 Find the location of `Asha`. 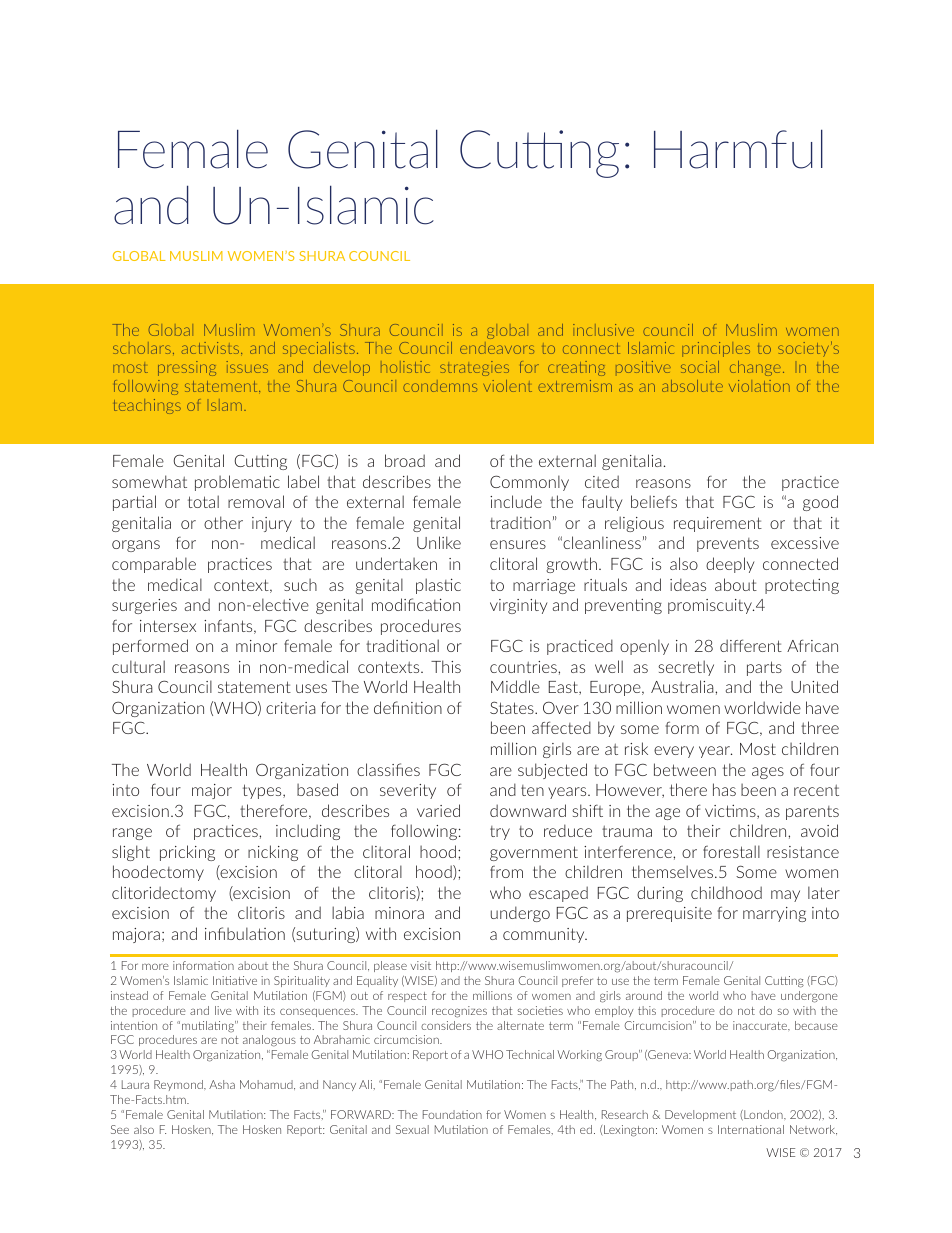

Asha is located at coordinates (222, 1084).
